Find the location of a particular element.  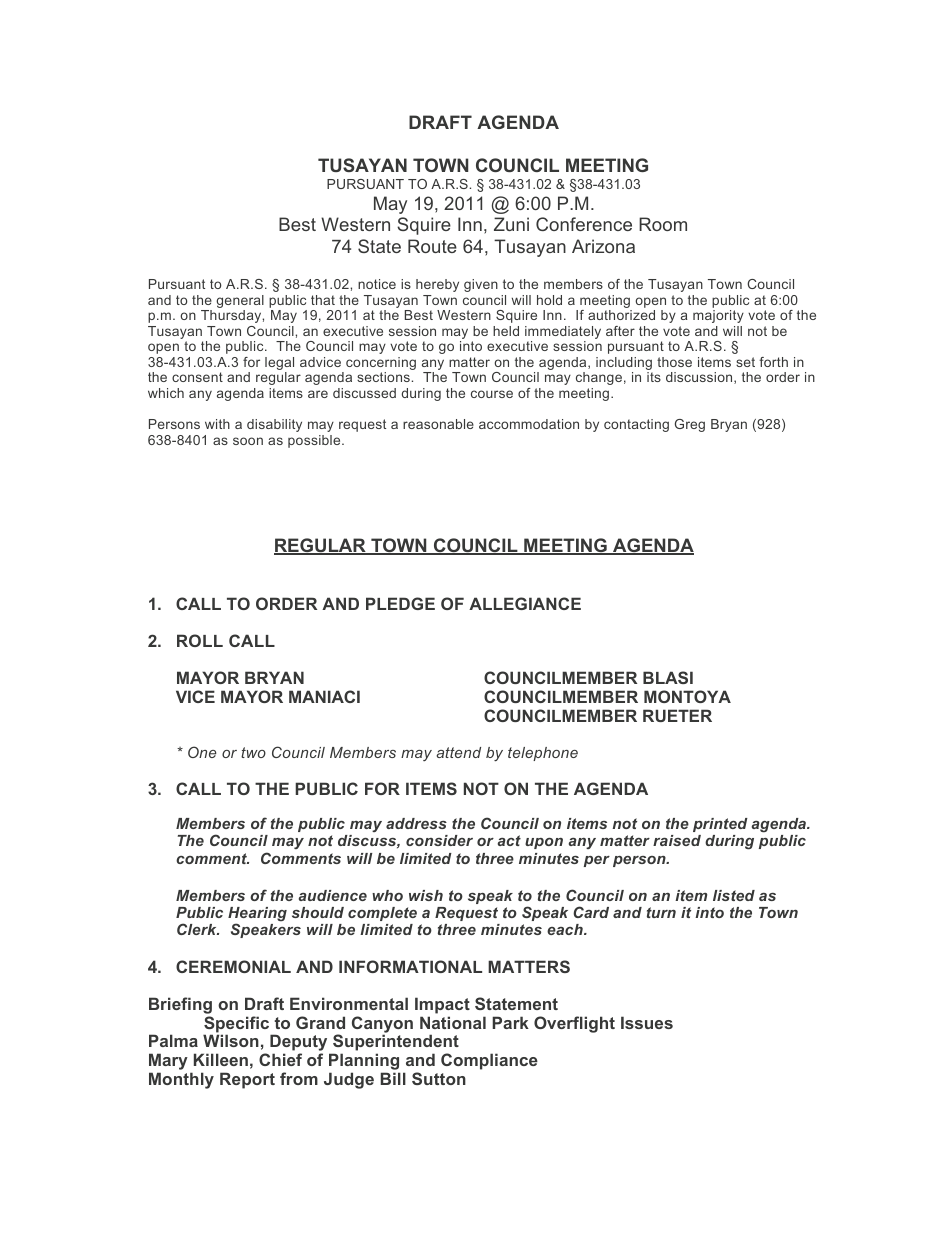

MONTOYA is located at coordinates (687, 696).
